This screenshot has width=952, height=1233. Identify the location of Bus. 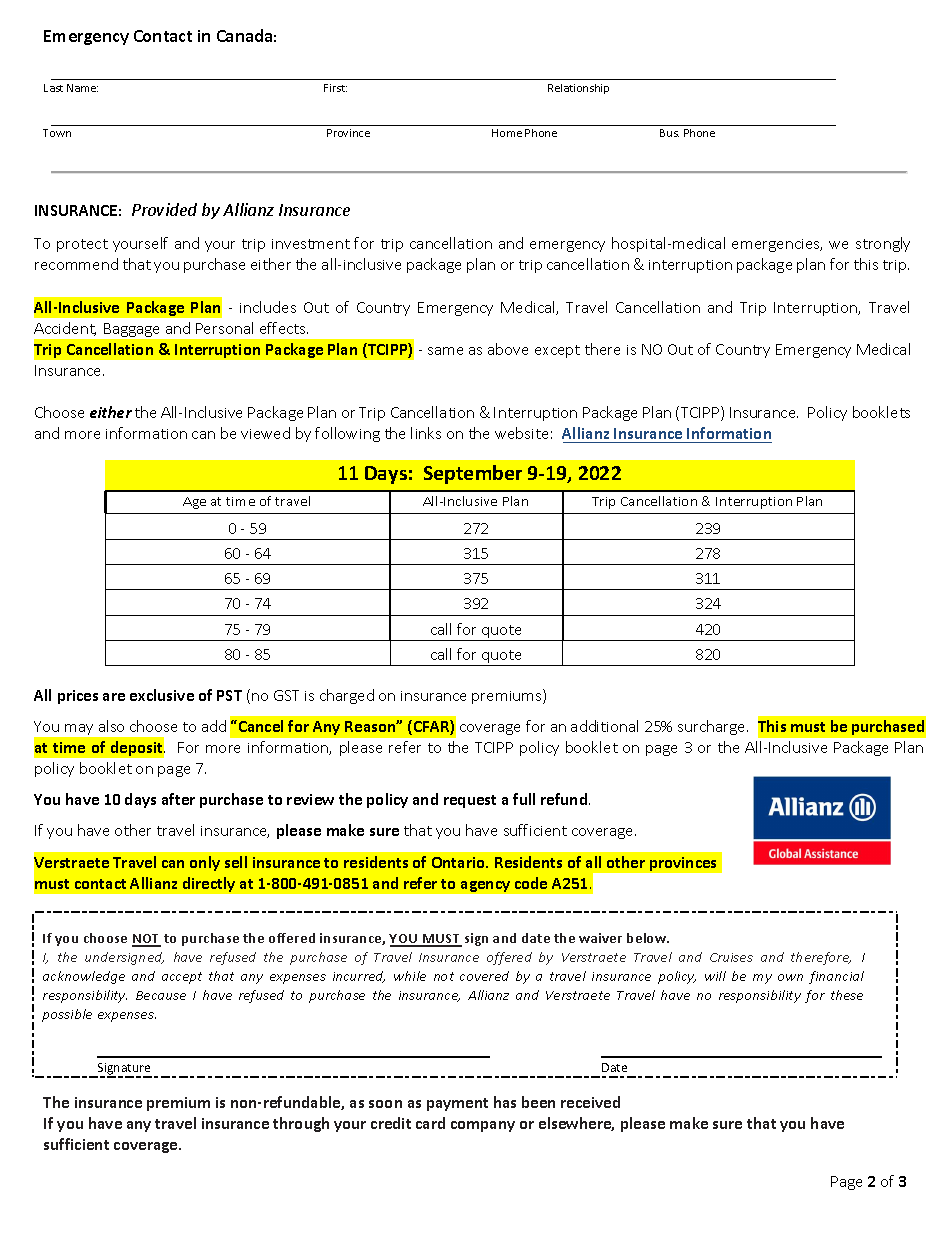
(669, 133).
